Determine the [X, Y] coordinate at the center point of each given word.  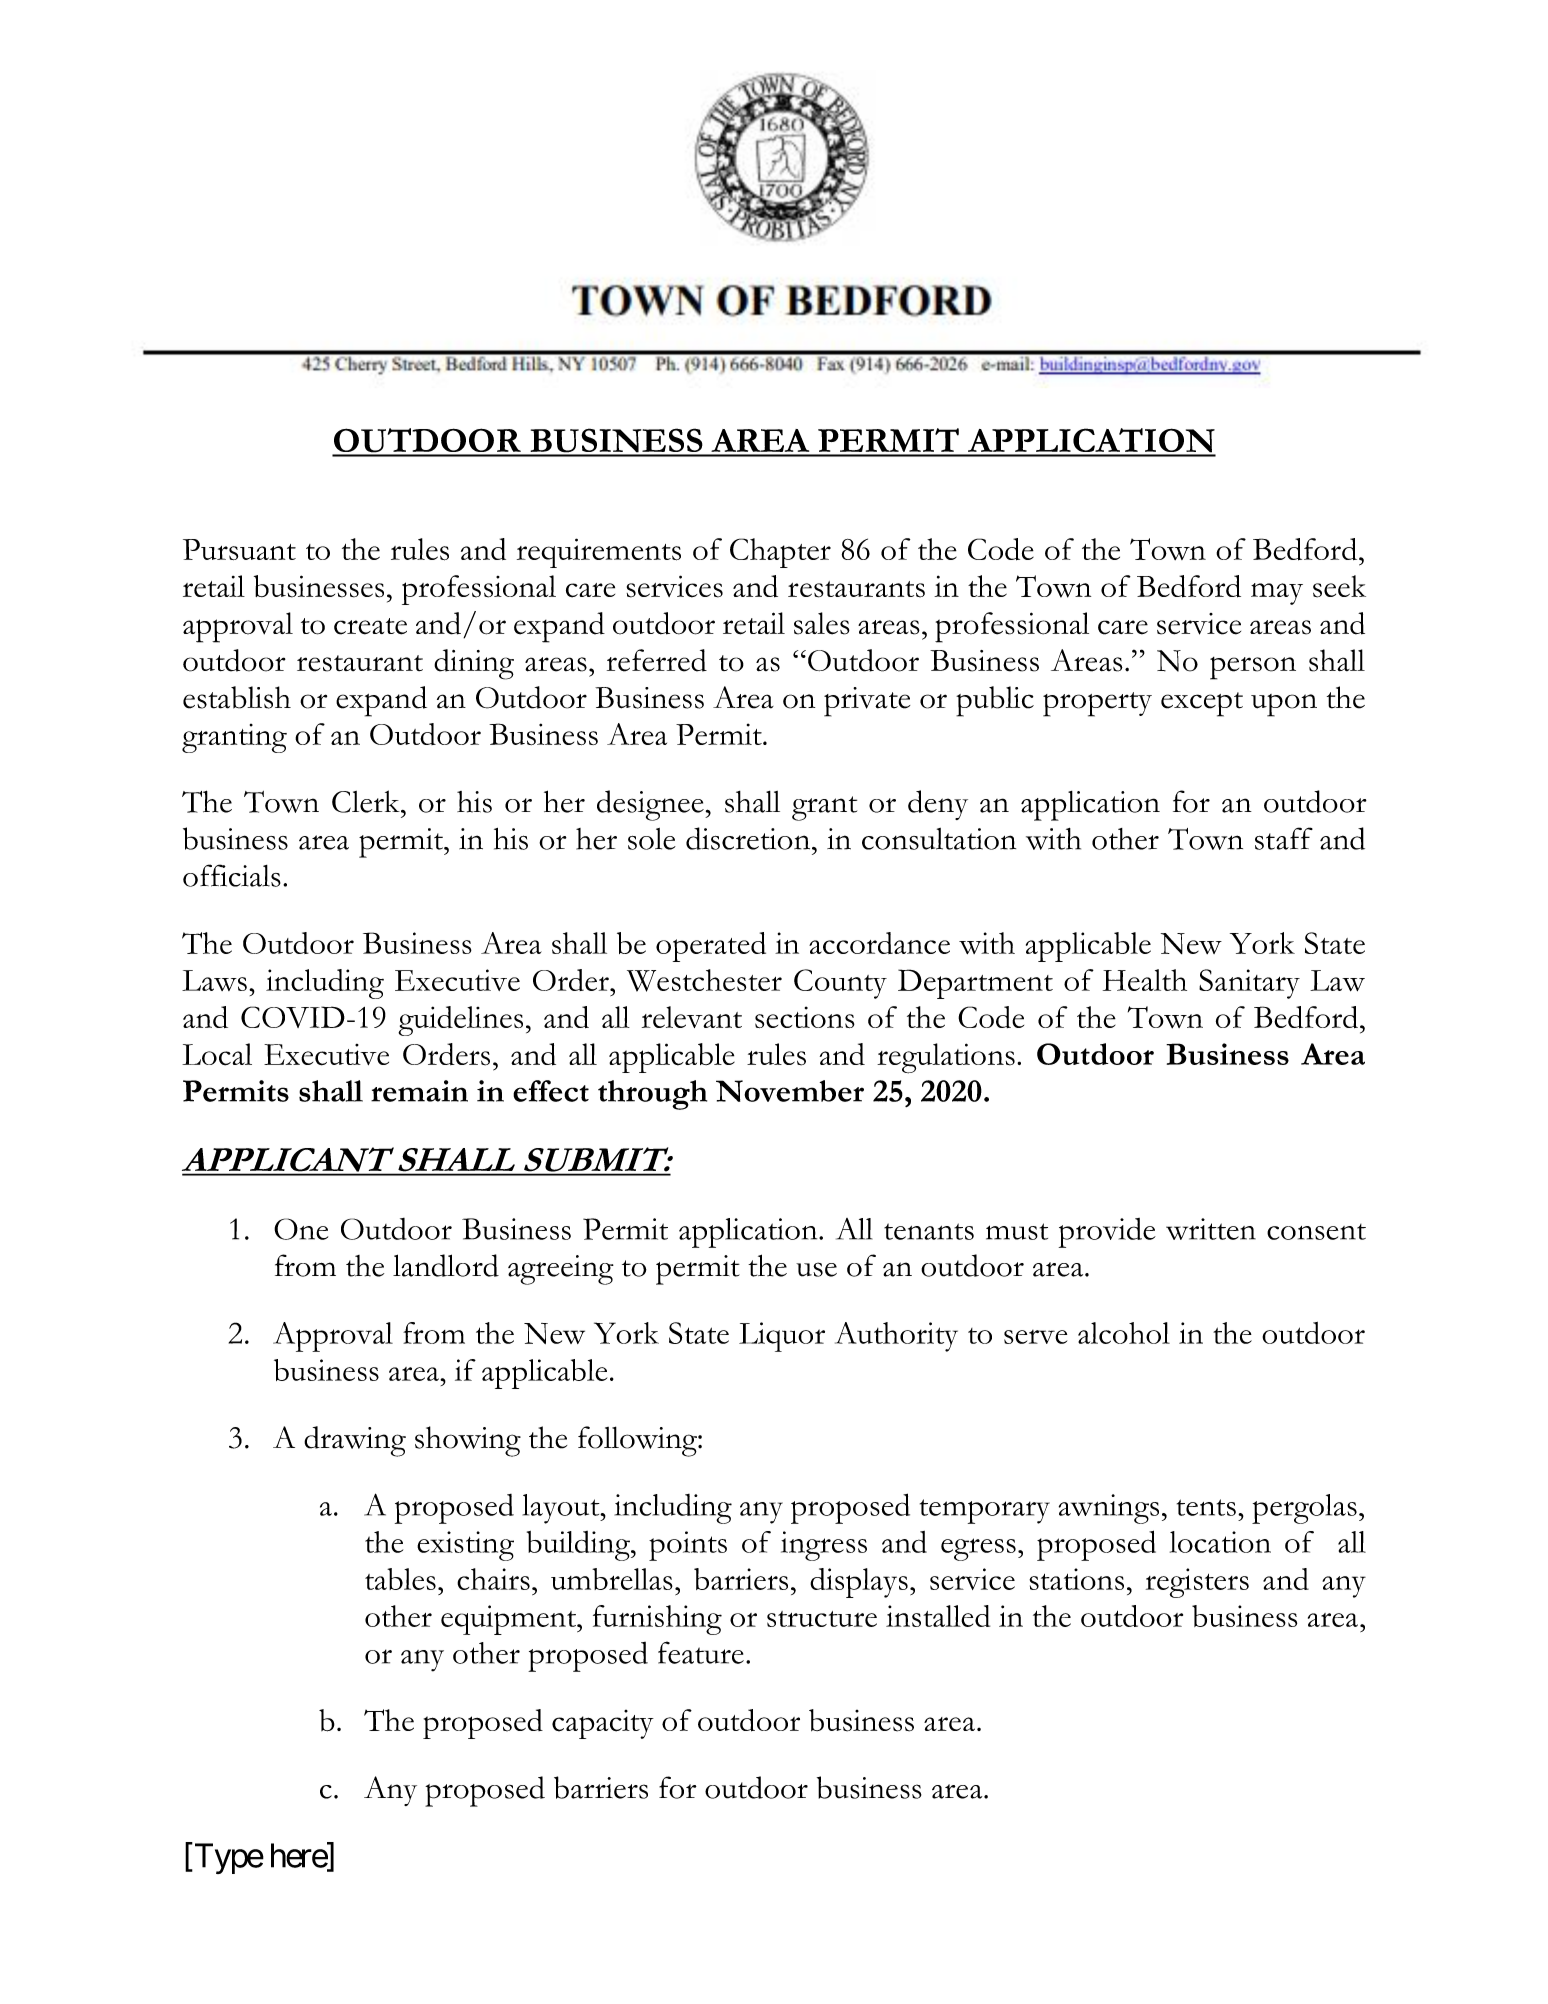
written [1211, 1229]
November [790, 1091]
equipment [509, 1620]
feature [701, 1652]
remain [419, 1091]
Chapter [780, 553]
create [370, 626]
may [1277, 594]
